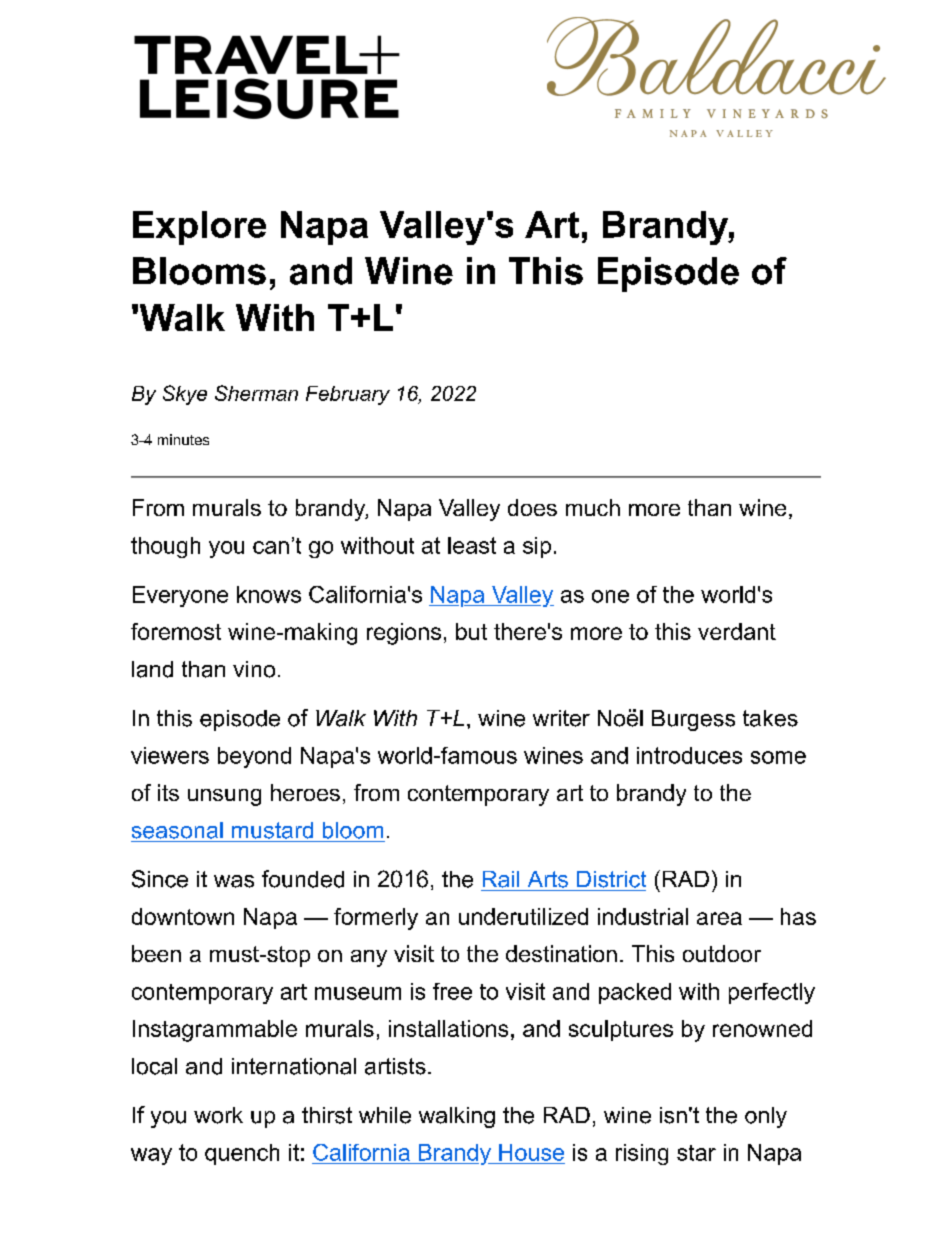 The height and width of the image is (1233, 952). Describe the element at coordinates (183, 916) in the image. I see `downtown` at that location.
